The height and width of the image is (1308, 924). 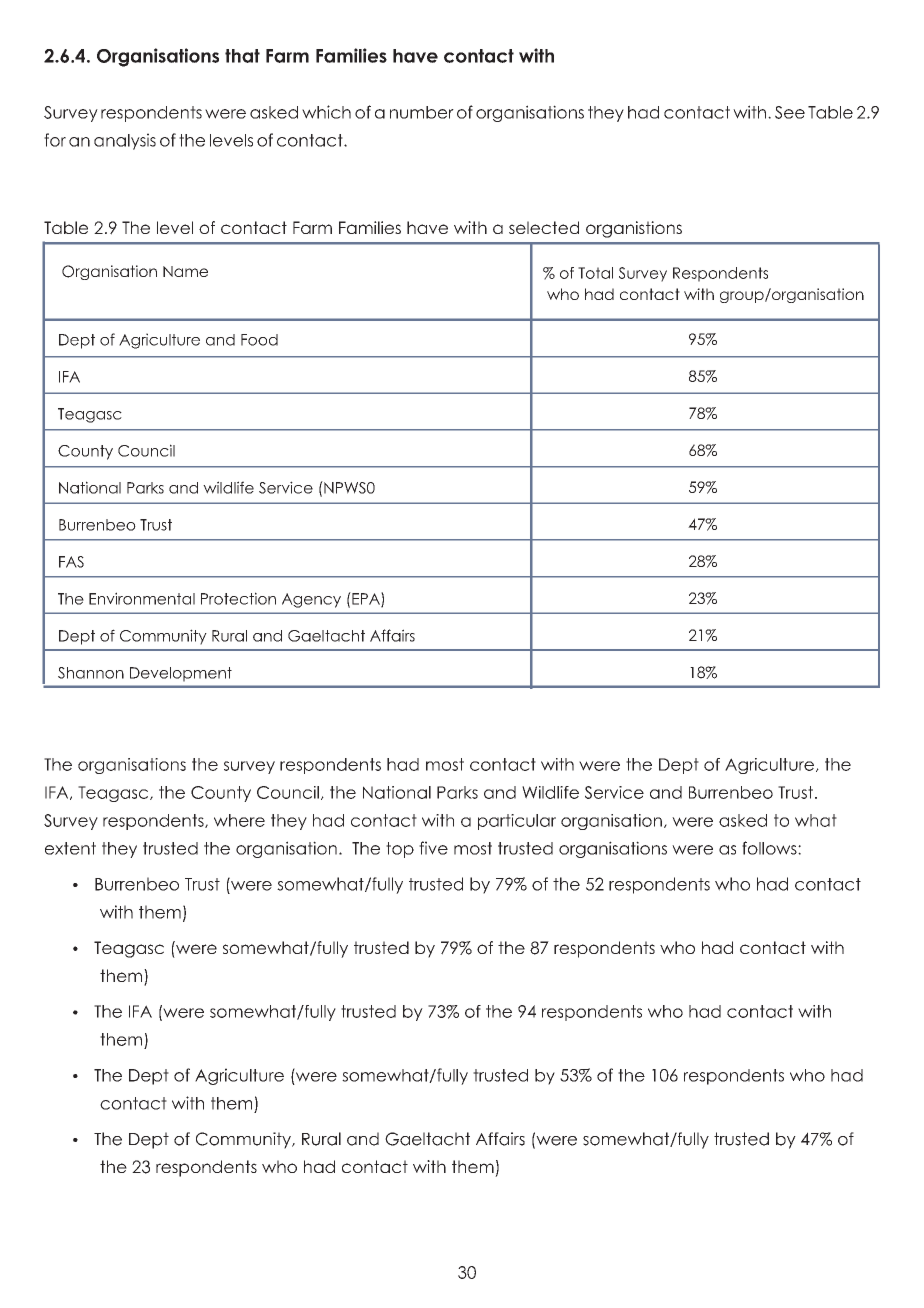 I want to click on FAS, so click(x=71, y=562).
